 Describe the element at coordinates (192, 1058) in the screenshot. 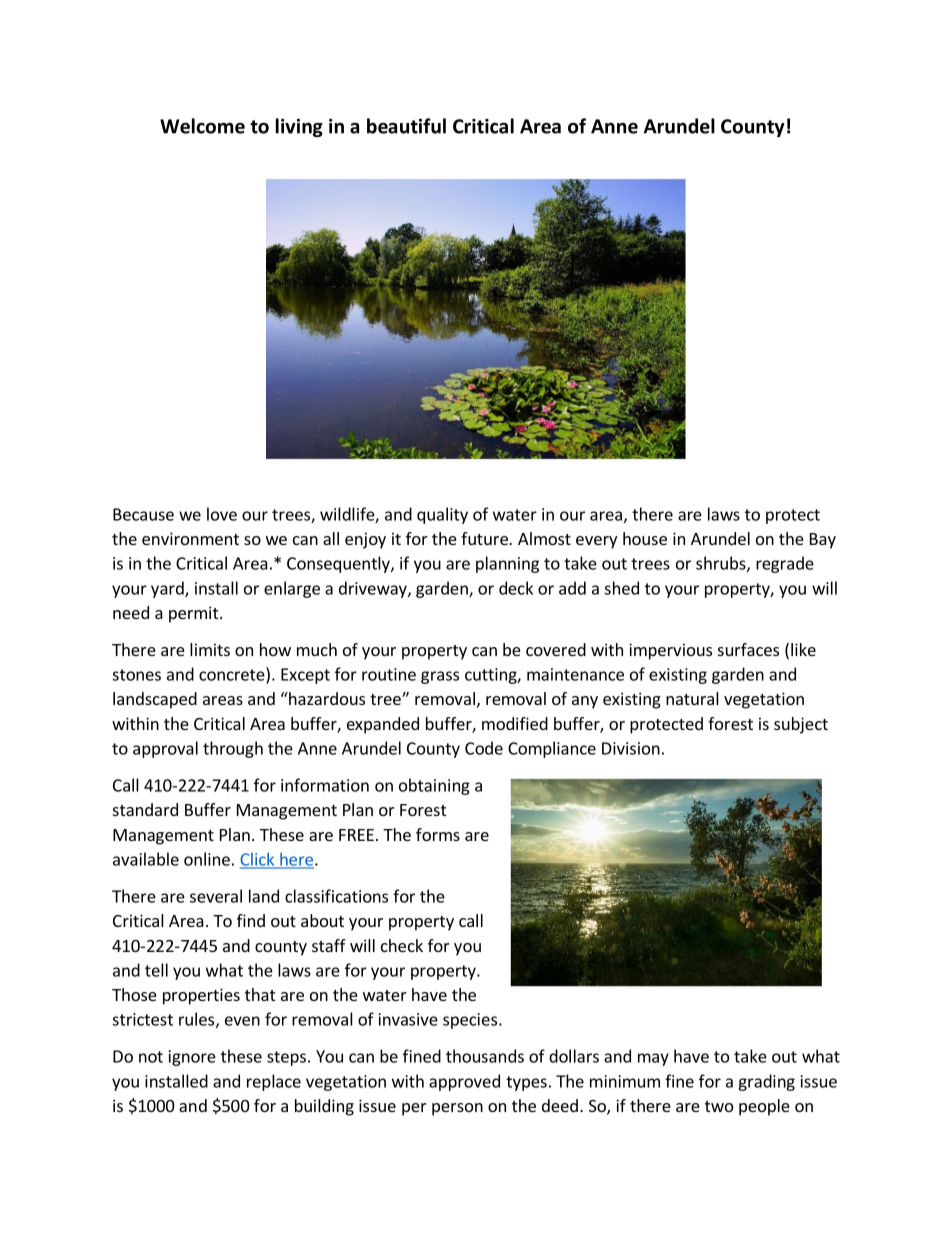

I see `ignore` at that location.
